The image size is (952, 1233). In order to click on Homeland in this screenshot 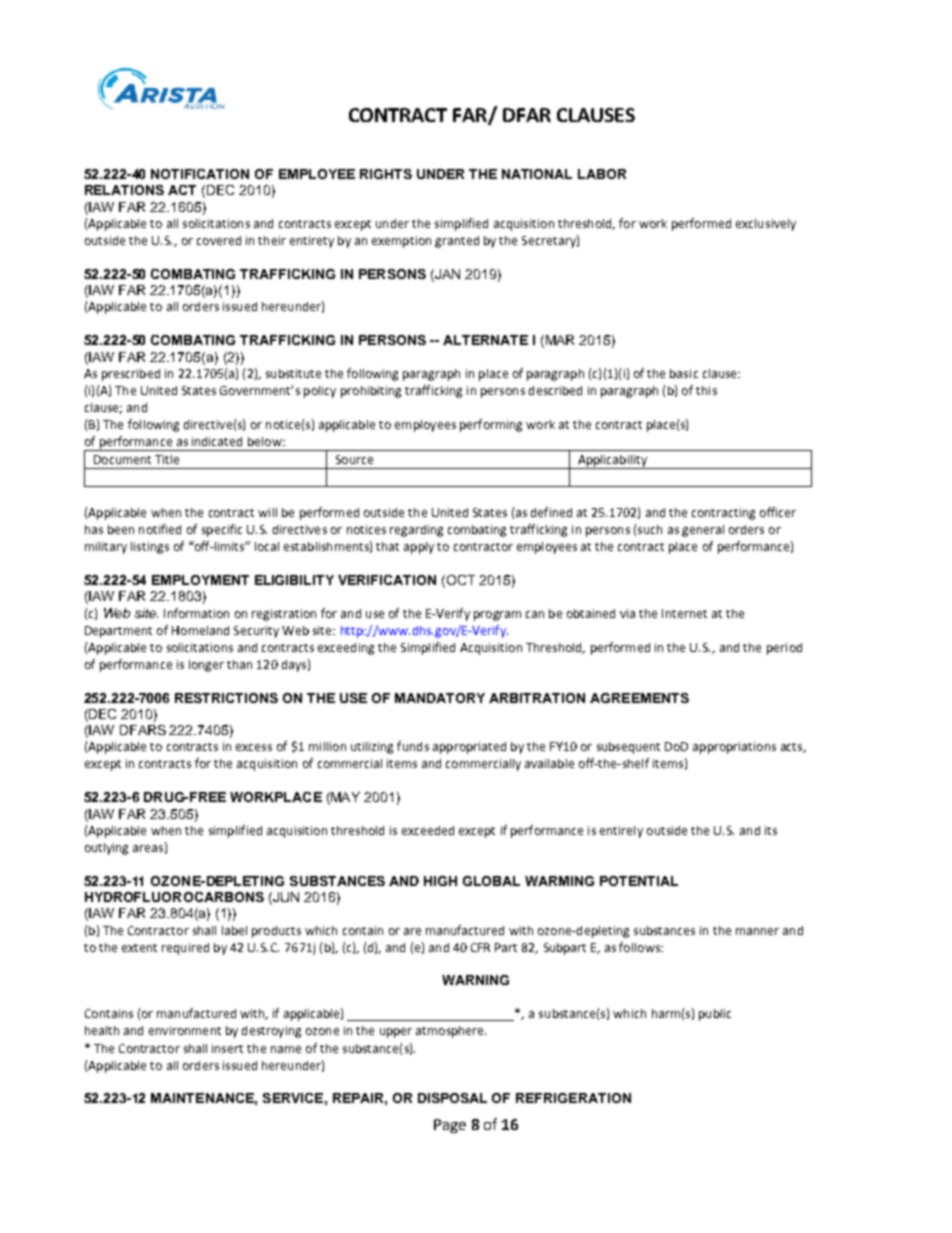, I will do `click(200, 630)`.
